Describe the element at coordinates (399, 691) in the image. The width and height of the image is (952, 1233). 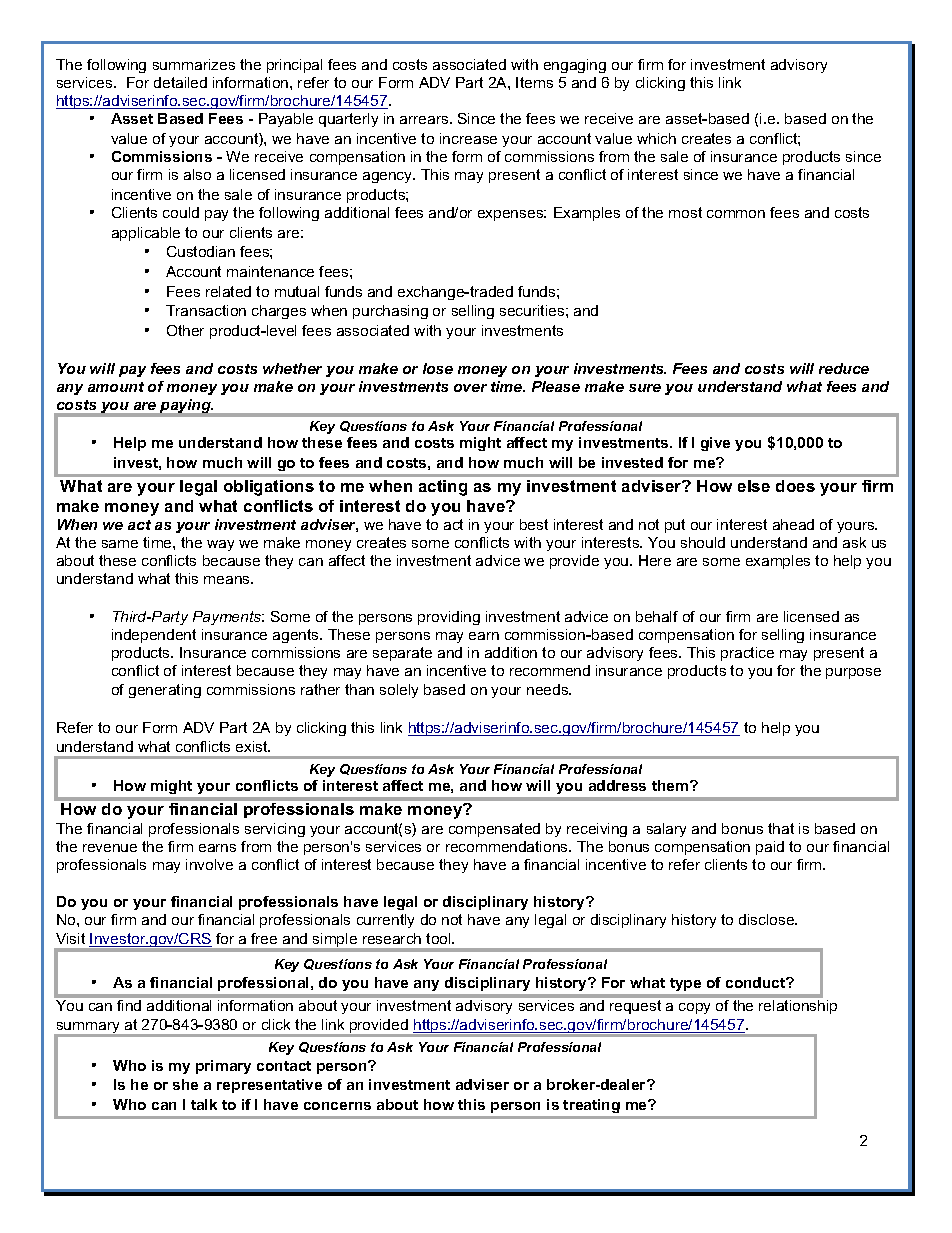
I see `solely` at that location.
